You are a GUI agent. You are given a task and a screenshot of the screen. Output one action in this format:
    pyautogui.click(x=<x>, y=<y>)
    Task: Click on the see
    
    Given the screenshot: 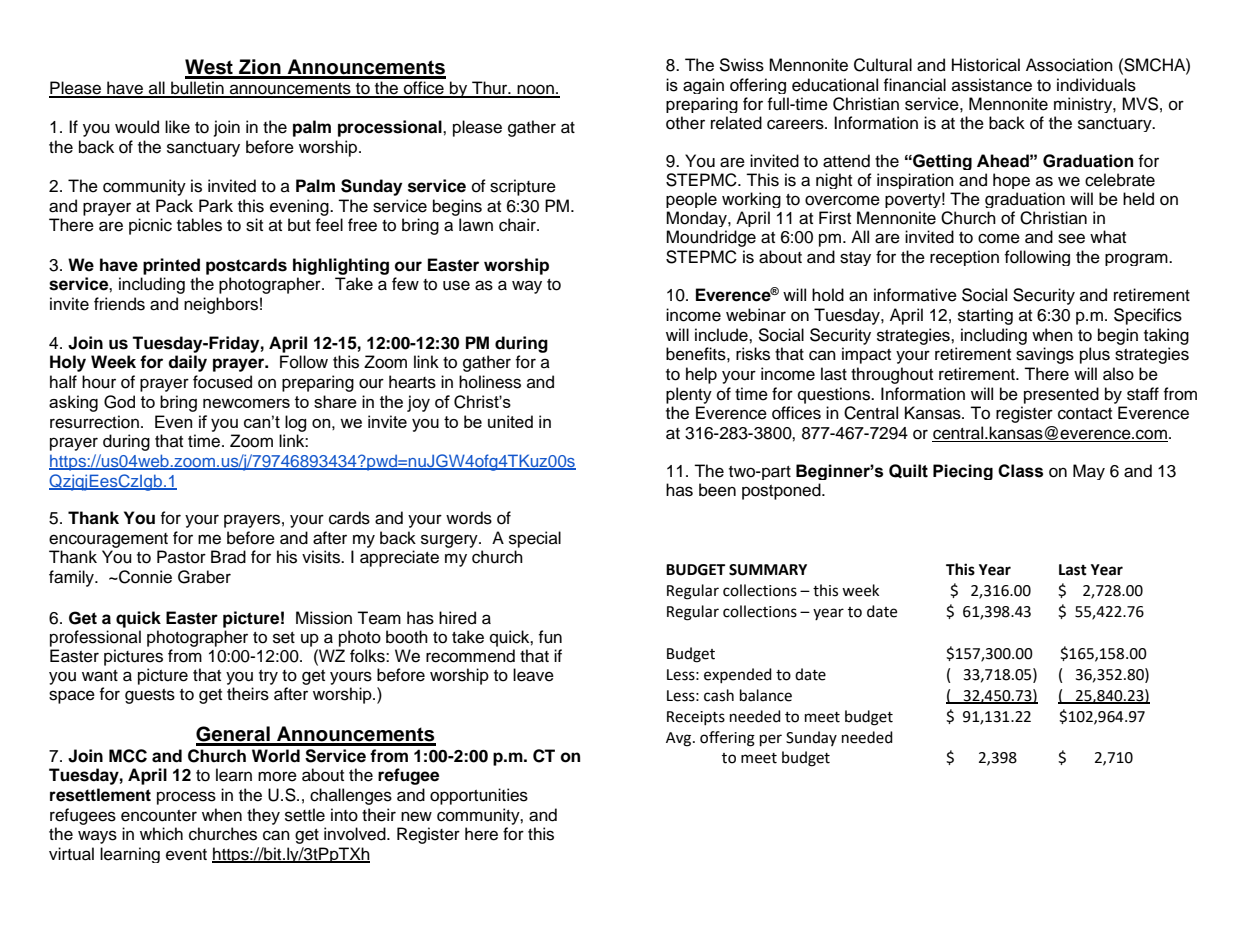 What is the action you would take?
    pyautogui.click(x=1071, y=238)
